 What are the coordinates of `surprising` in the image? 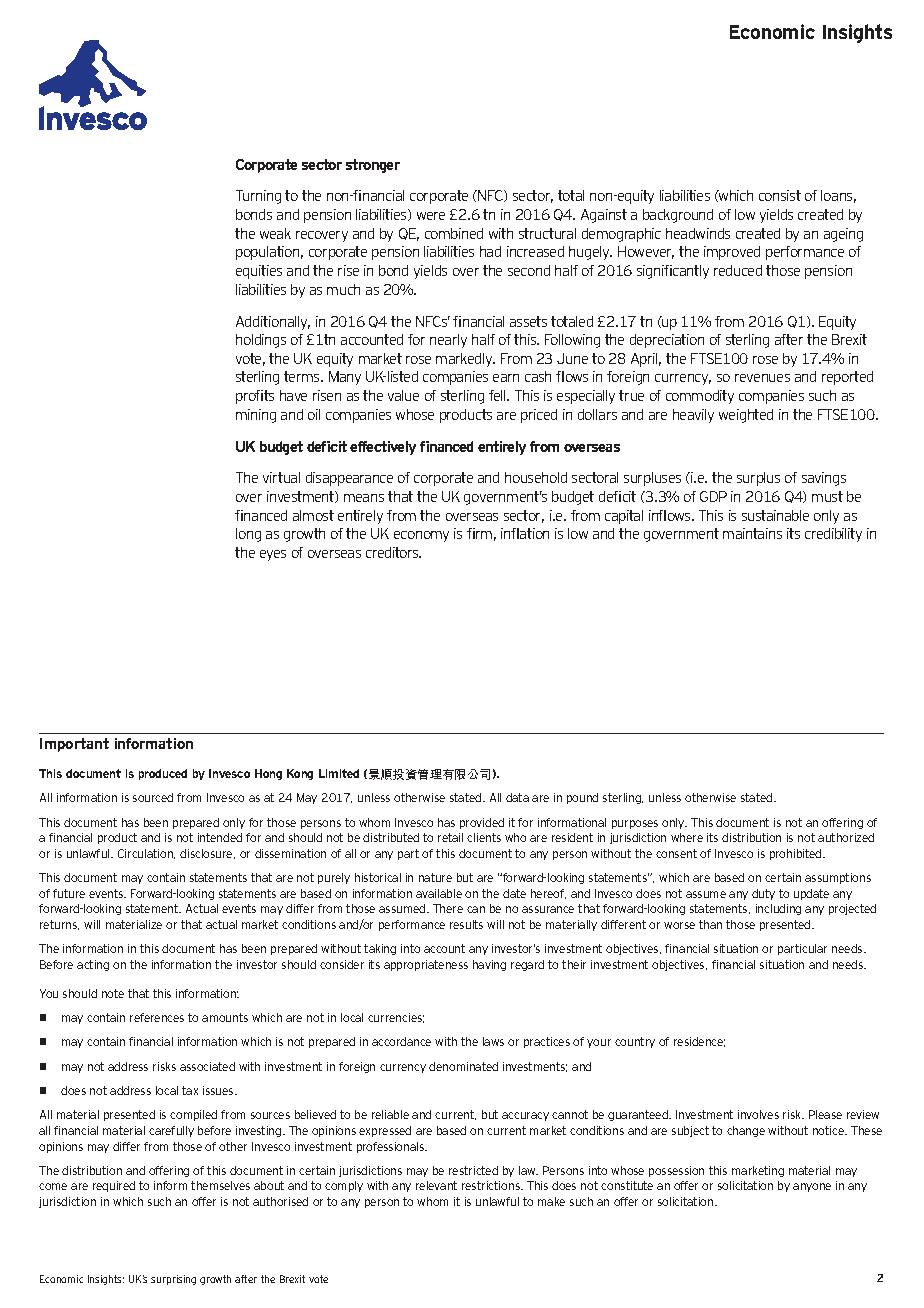 It's located at (173, 1280).
